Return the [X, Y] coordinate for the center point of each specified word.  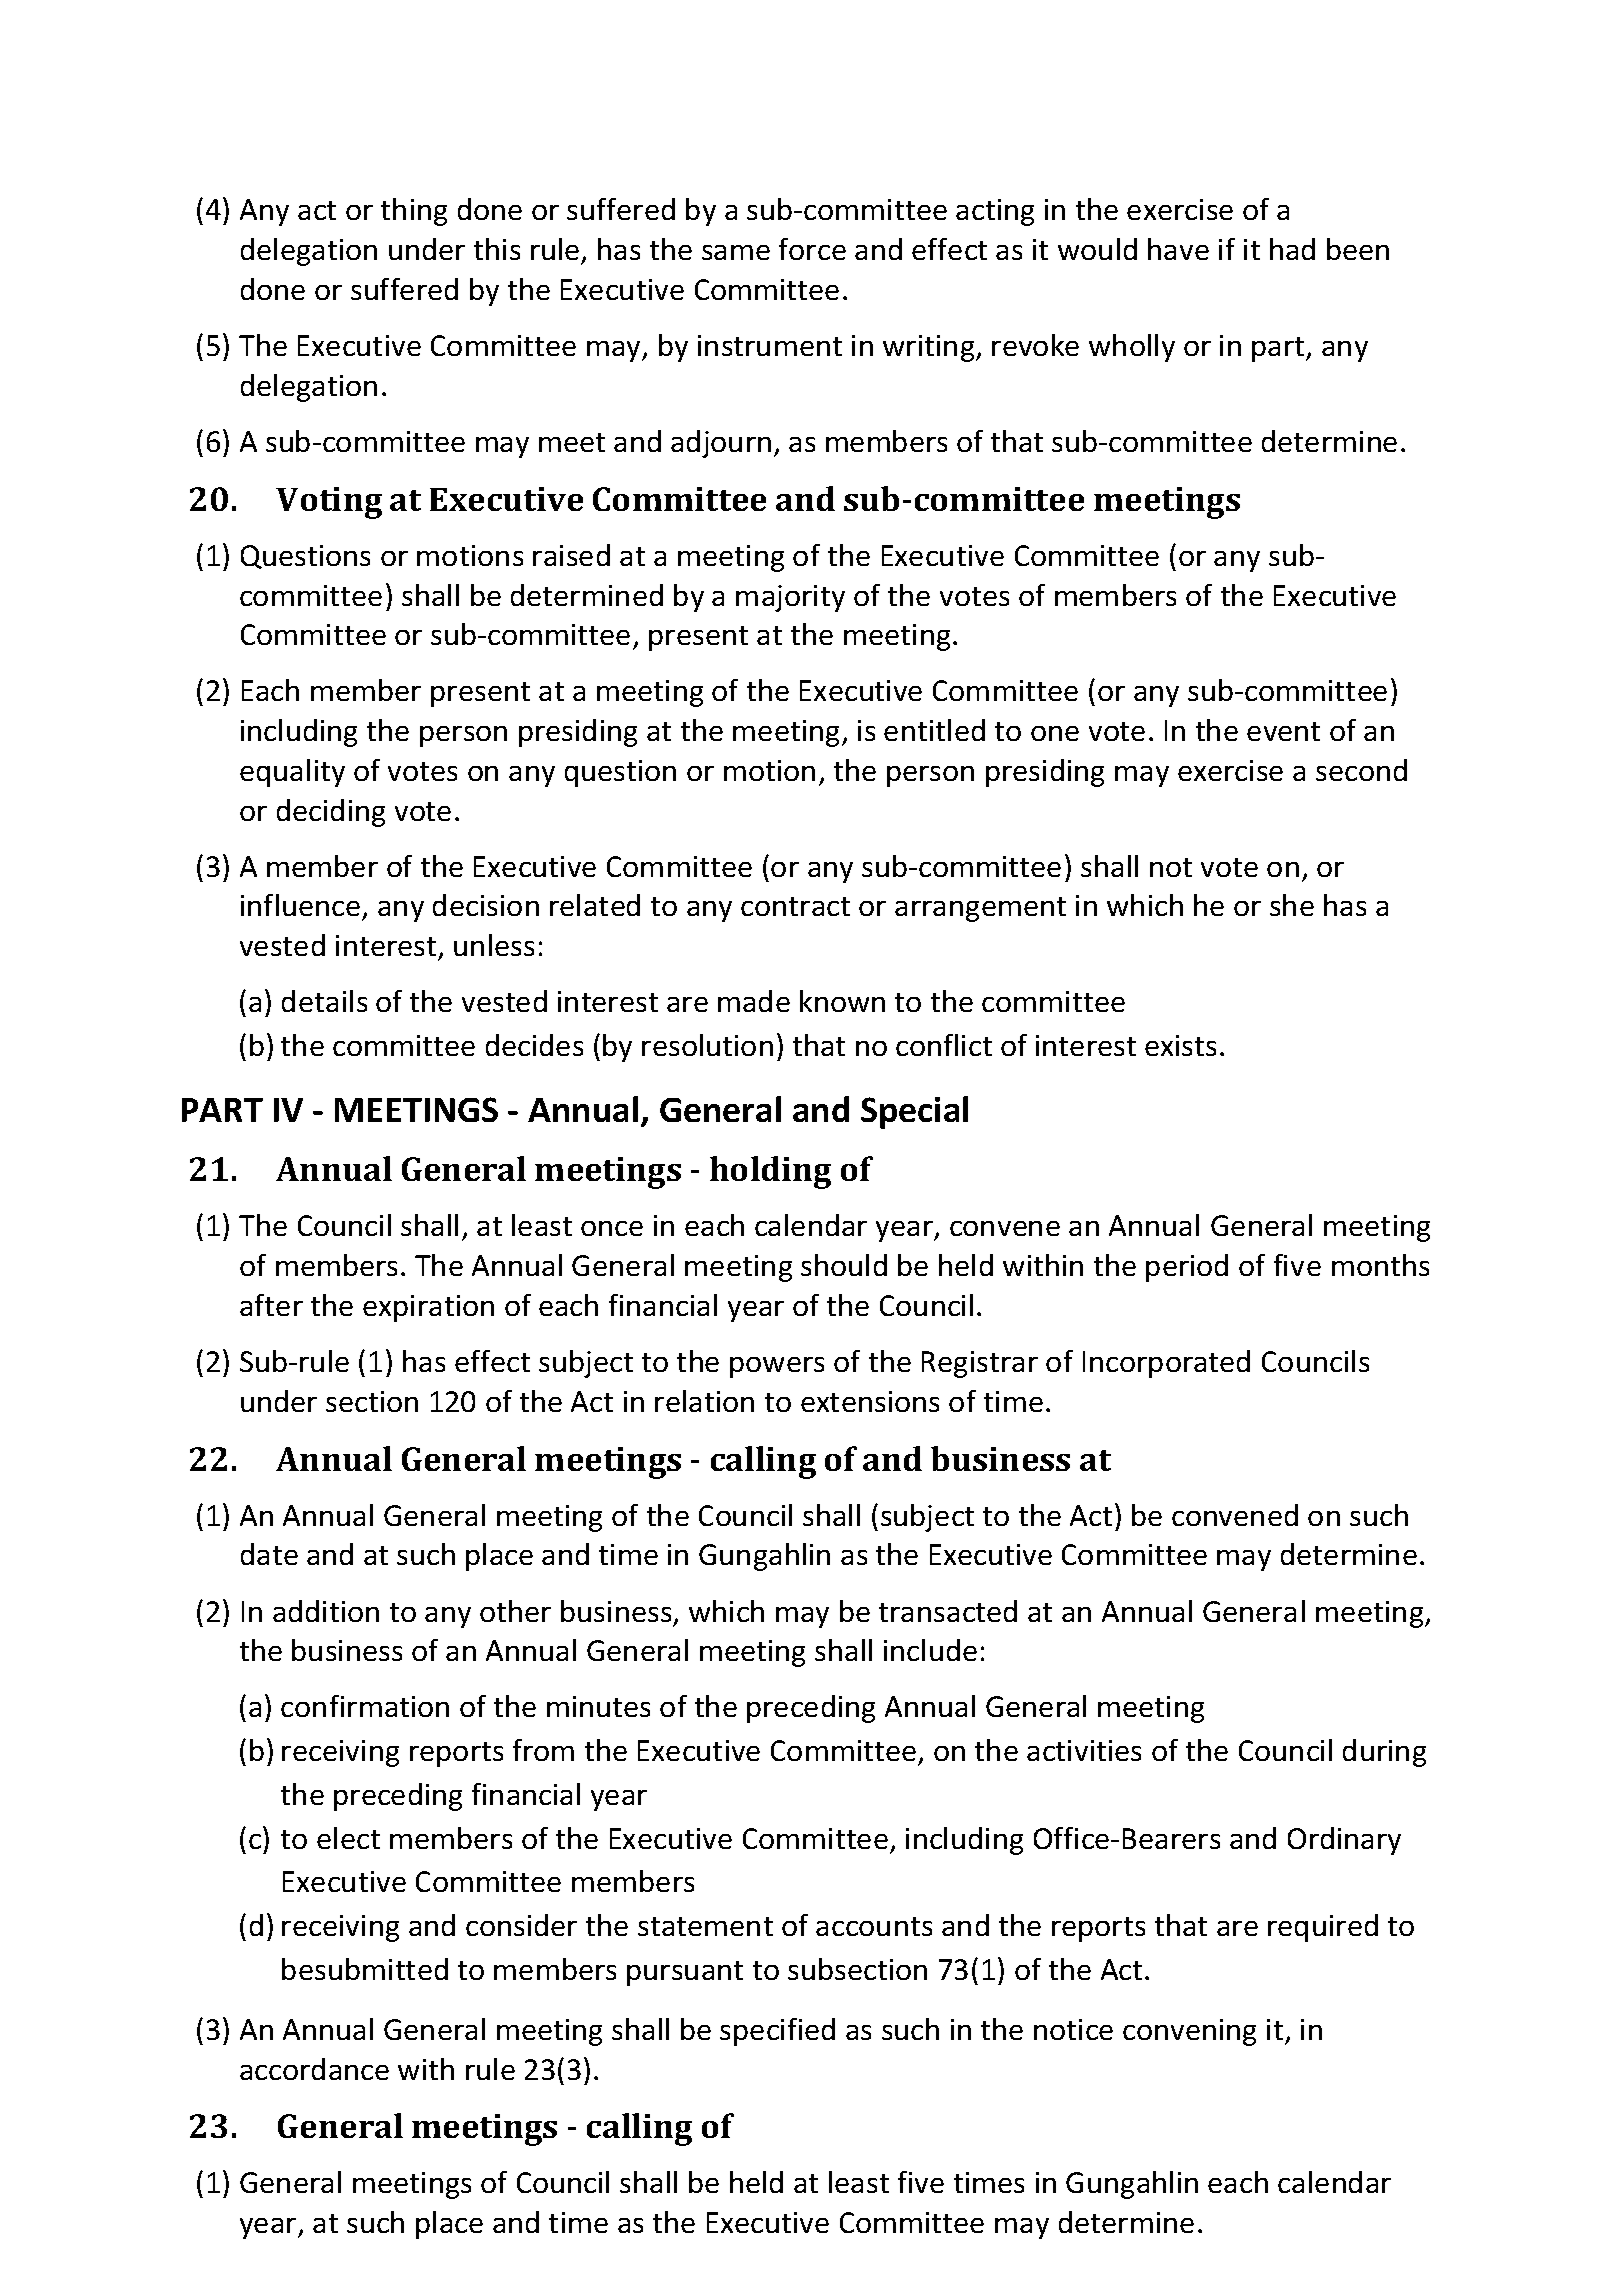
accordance [314, 2069]
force [812, 249]
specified [777, 2032]
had [1292, 249]
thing [414, 212]
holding [770, 1172]
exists [1180, 1045]
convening [1189, 2032]
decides [534, 1045]
